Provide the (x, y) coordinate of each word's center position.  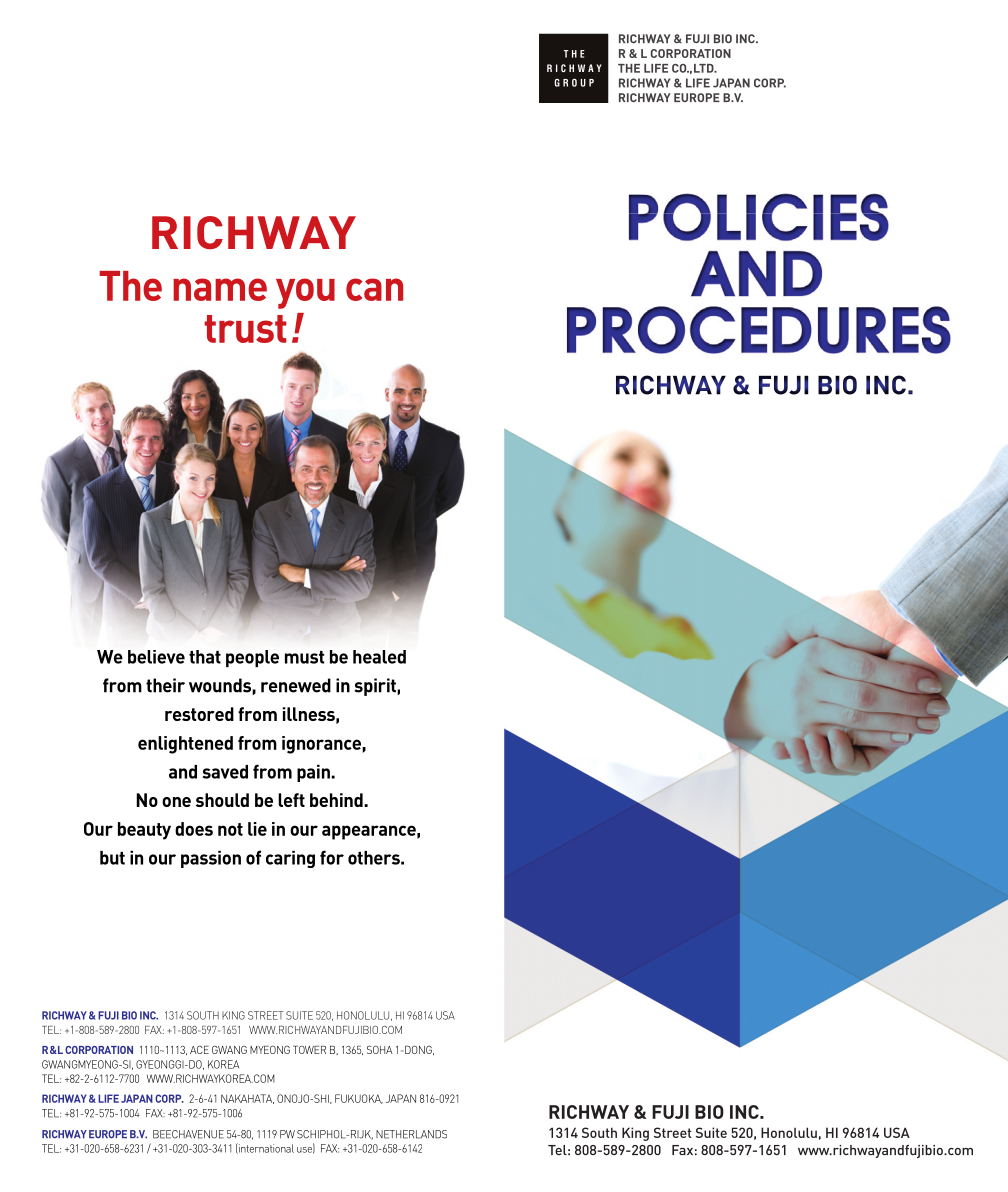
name (220, 289)
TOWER (309, 1050)
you (305, 293)
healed (379, 657)
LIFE (108, 1098)
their (165, 685)
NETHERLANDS (411, 1134)
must (304, 657)
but (112, 858)
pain (314, 773)
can (374, 289)
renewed (296, 685)
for (332, 857)
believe (156, 657)
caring (290, 859)
